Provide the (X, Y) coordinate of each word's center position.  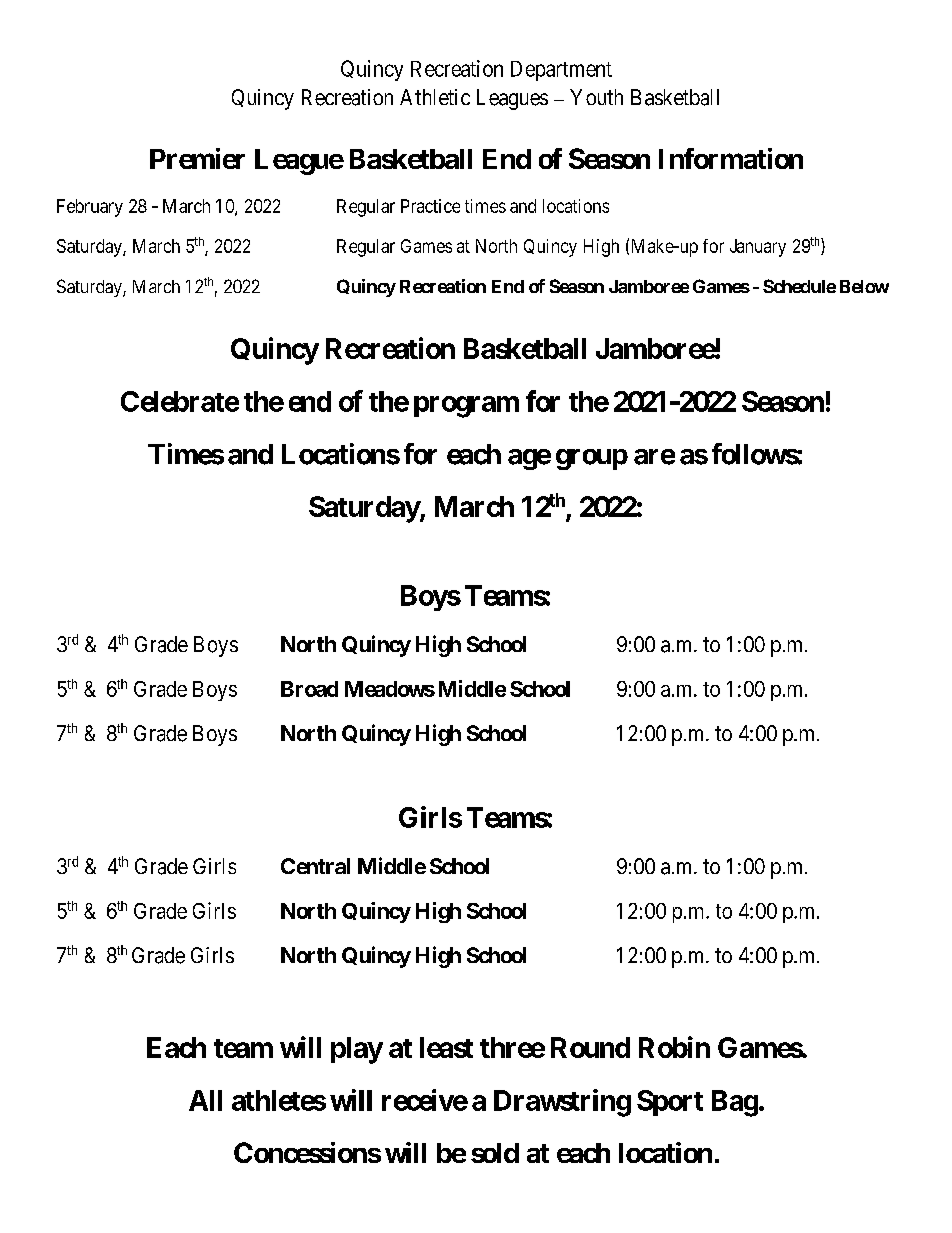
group (592, 459)
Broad (309, 689)
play (357, 1050)
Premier (197, 158)
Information (731, 158)
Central (315, 866)
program (466, 407)
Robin (674, 1047)
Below (864, 286)
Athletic (435, 97)
